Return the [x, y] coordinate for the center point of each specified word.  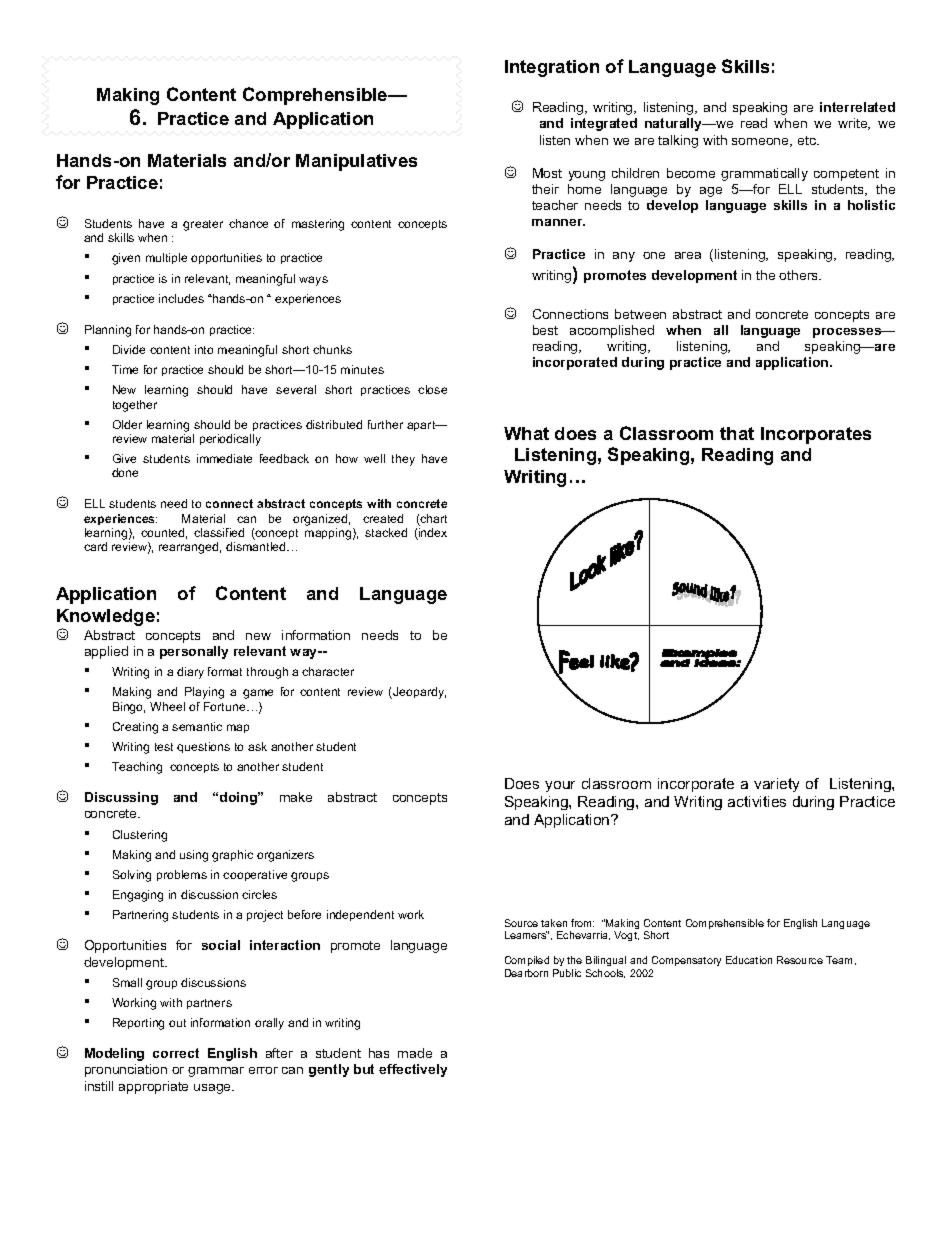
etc [808, 140]
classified [219, 532]
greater [203, 225]
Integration [552, 68]
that [737, 433]
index [432, 534]
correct [176, 1053]
